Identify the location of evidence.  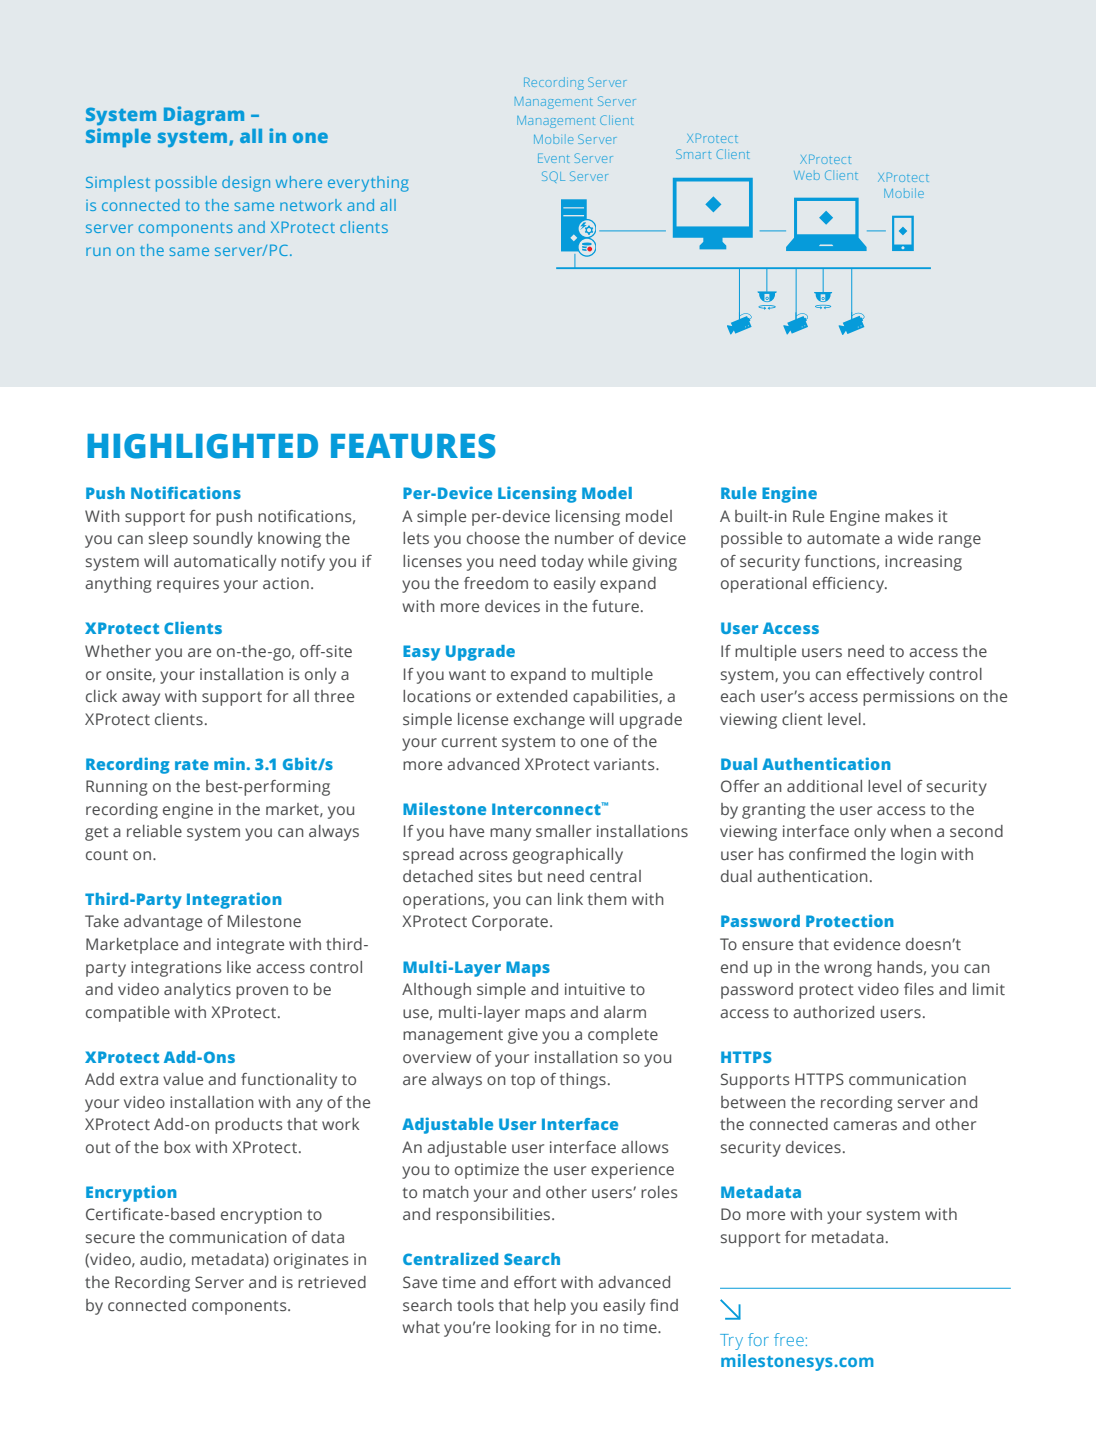
(867, 944).
